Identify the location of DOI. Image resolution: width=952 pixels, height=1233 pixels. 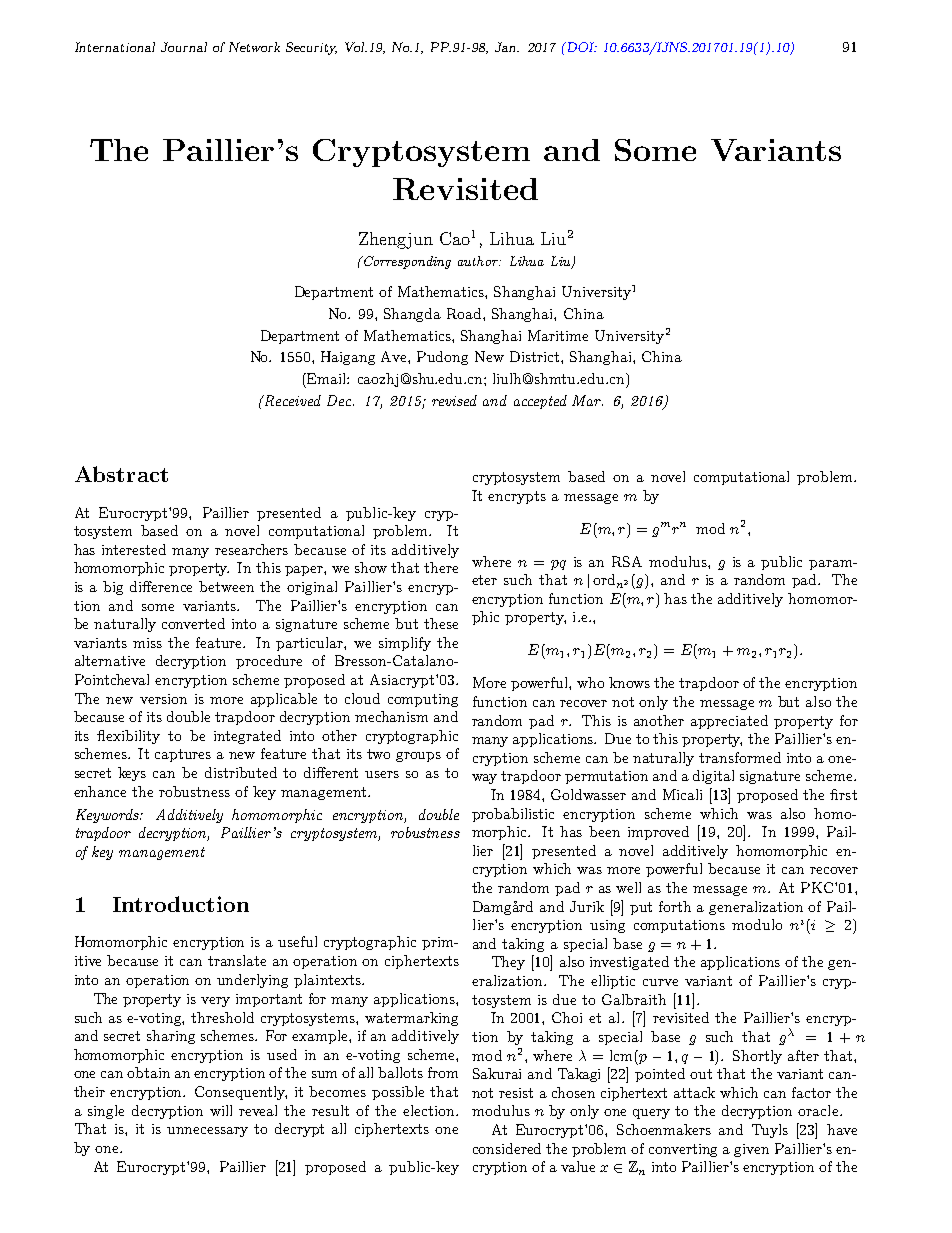
(580, 47).
